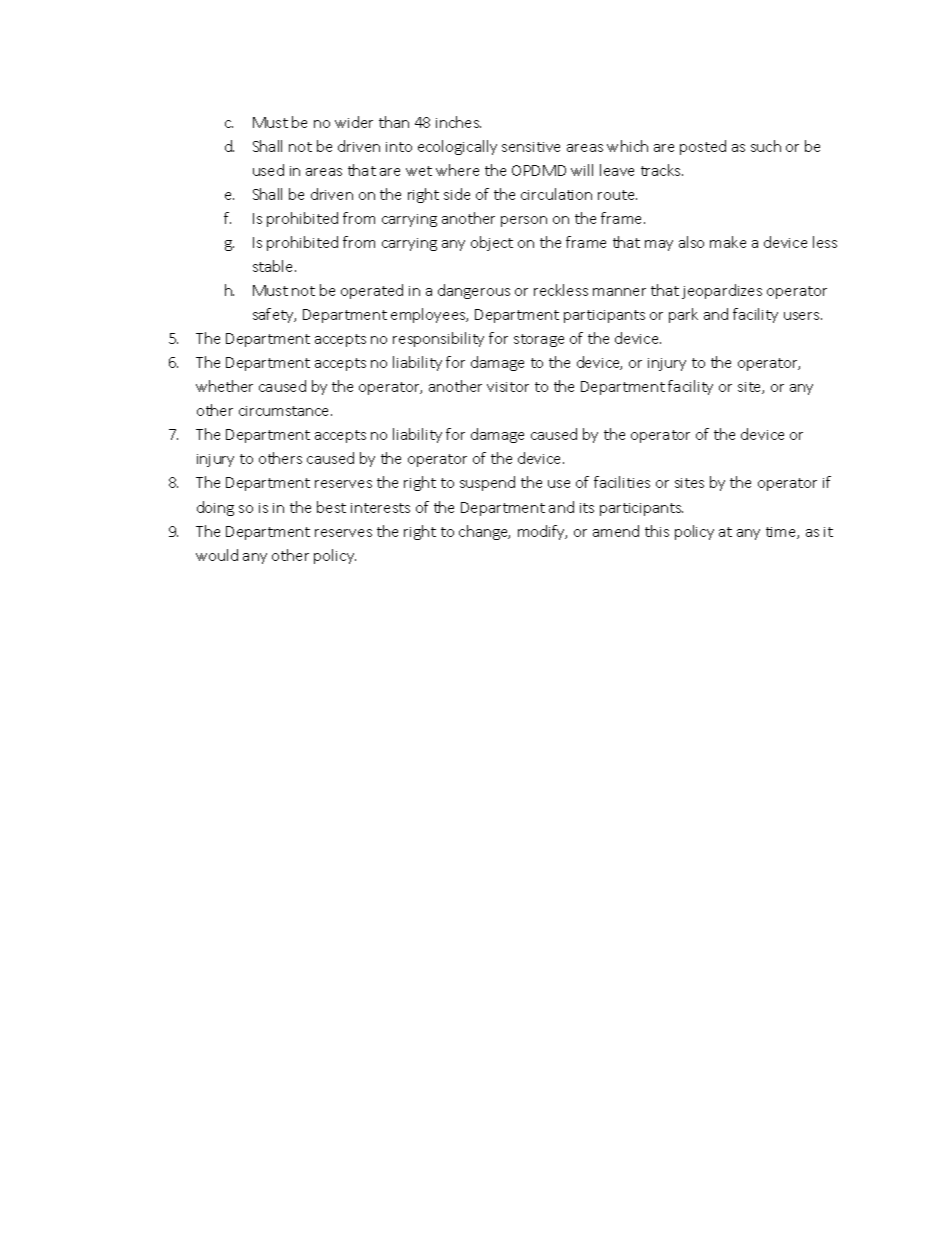 The height and width of the screenshot is (1233, 952). I want to click on whether, so click(224, 386).
